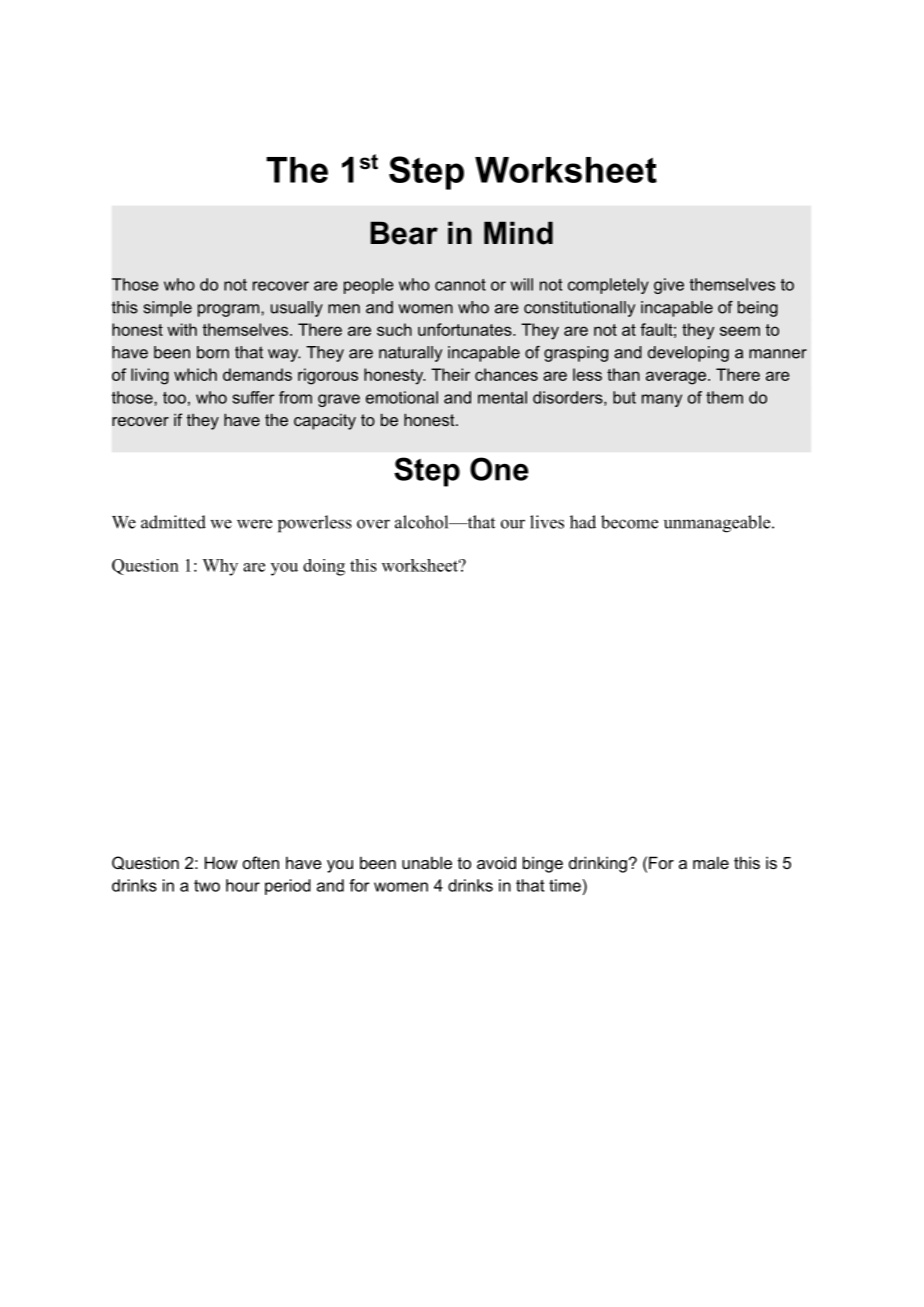 The height and width of the screenshot is (1307, 924). Describe the element at coordinates (230, 310) in the screenshot. I see `program` at that location.
